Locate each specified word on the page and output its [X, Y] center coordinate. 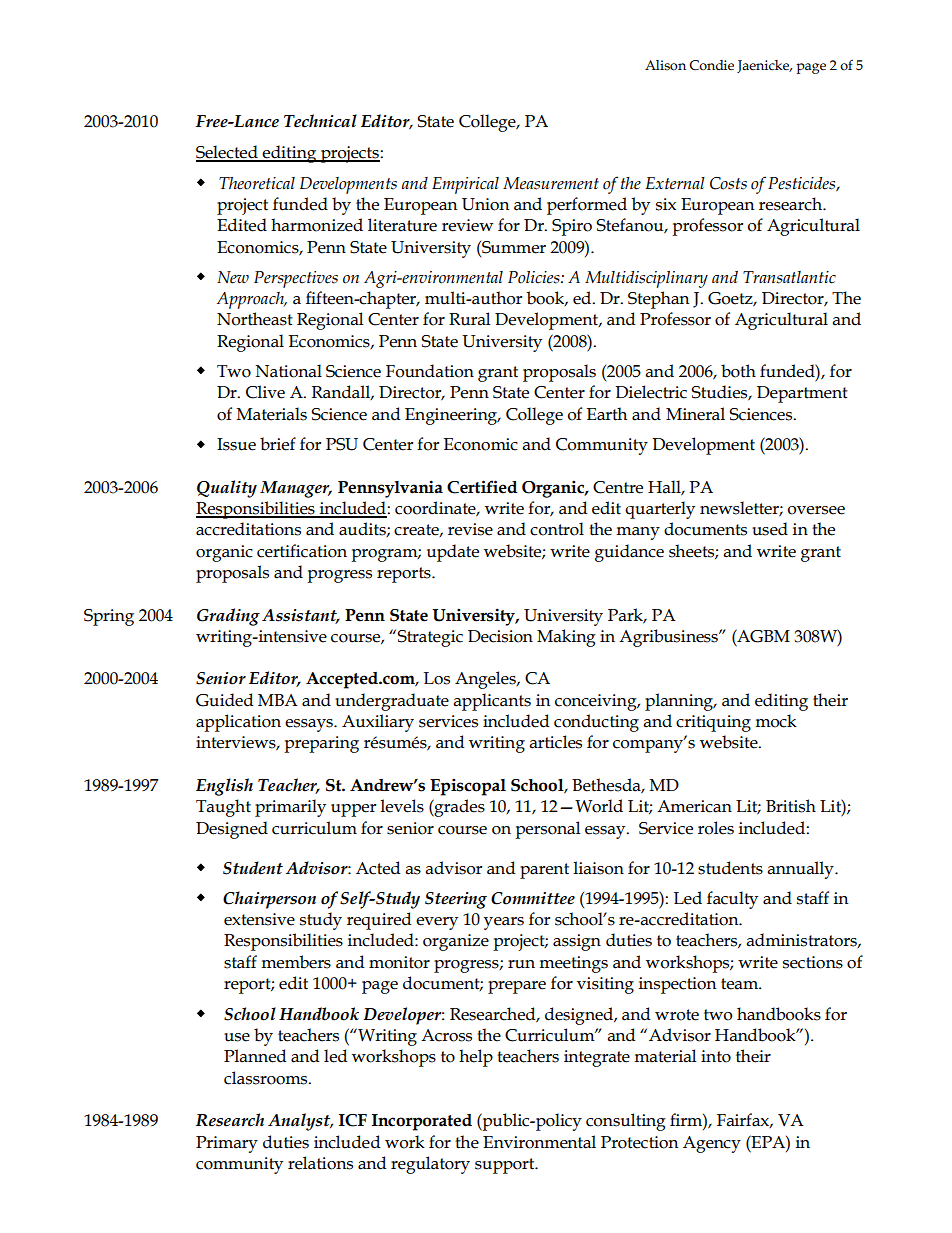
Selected [228, 153]
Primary [227, 1144]
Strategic [430, 638]
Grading [228, 617]
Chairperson [269, 900]
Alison [665, 65]
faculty [732, 900]
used [770, 529]
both [738, 371]
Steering [456, 900]
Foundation [430, 371]
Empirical [465, 185]
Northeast [255, 319]
